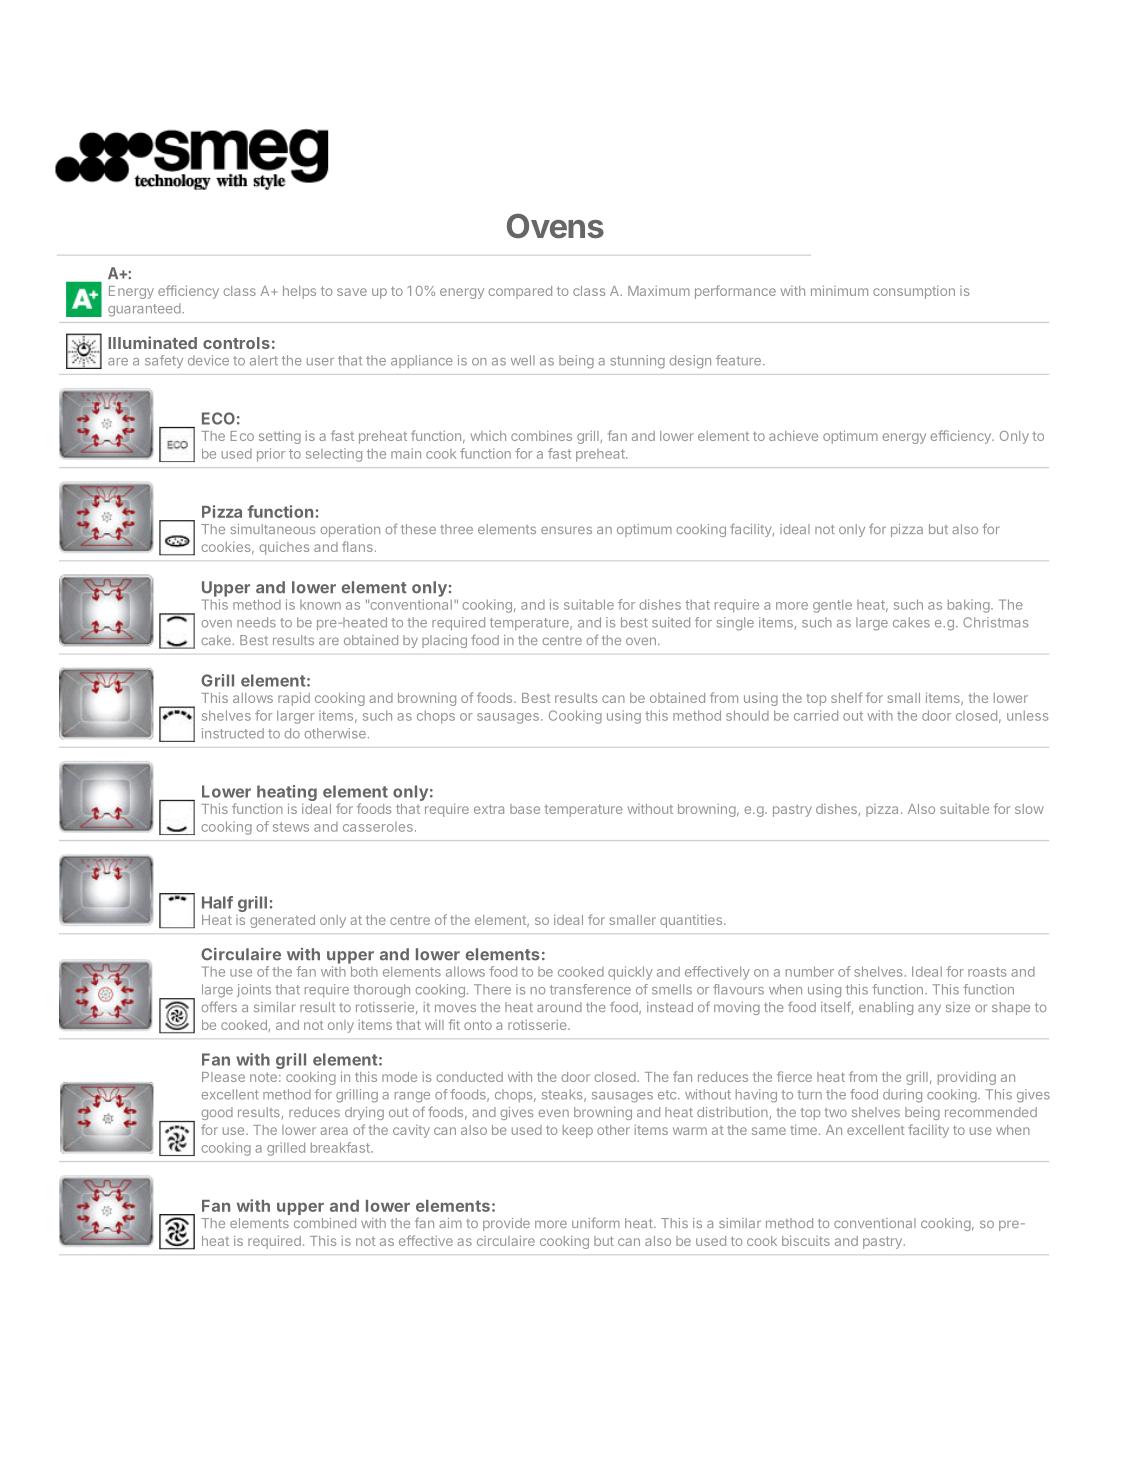 The height and width of the document is (1465, 1132). I want to click on controls, so click(236, 343).
